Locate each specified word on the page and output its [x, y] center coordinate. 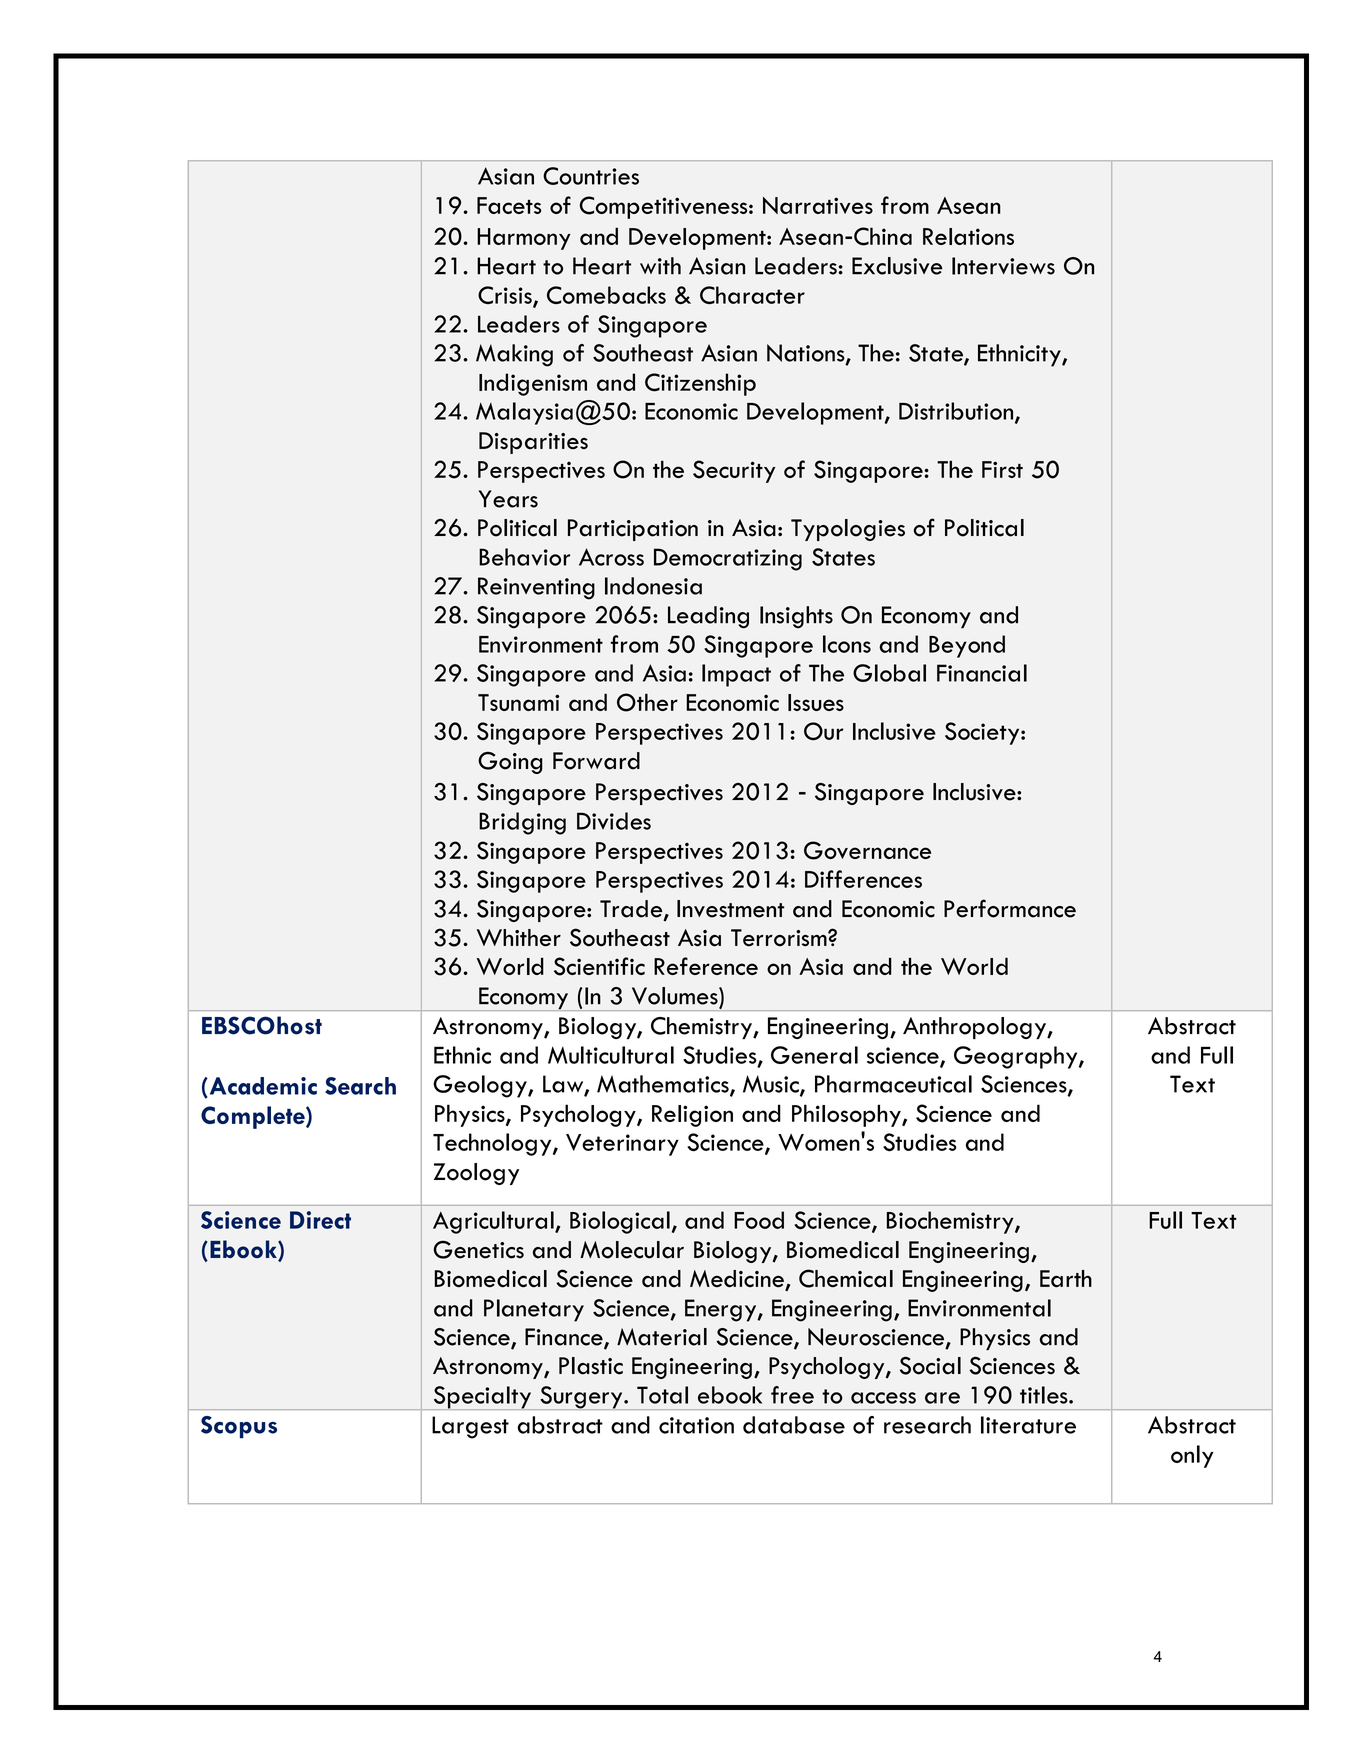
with [660, 266]
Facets [509, 205]
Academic [262, 1087]
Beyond [967, 646]
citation [696, 1425]
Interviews [1003, 266]
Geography [1017, 1057]
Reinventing [536, 588]
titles [1045, 1395]
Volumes [676, 996]
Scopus [239, 1427]
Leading [708, 617]
